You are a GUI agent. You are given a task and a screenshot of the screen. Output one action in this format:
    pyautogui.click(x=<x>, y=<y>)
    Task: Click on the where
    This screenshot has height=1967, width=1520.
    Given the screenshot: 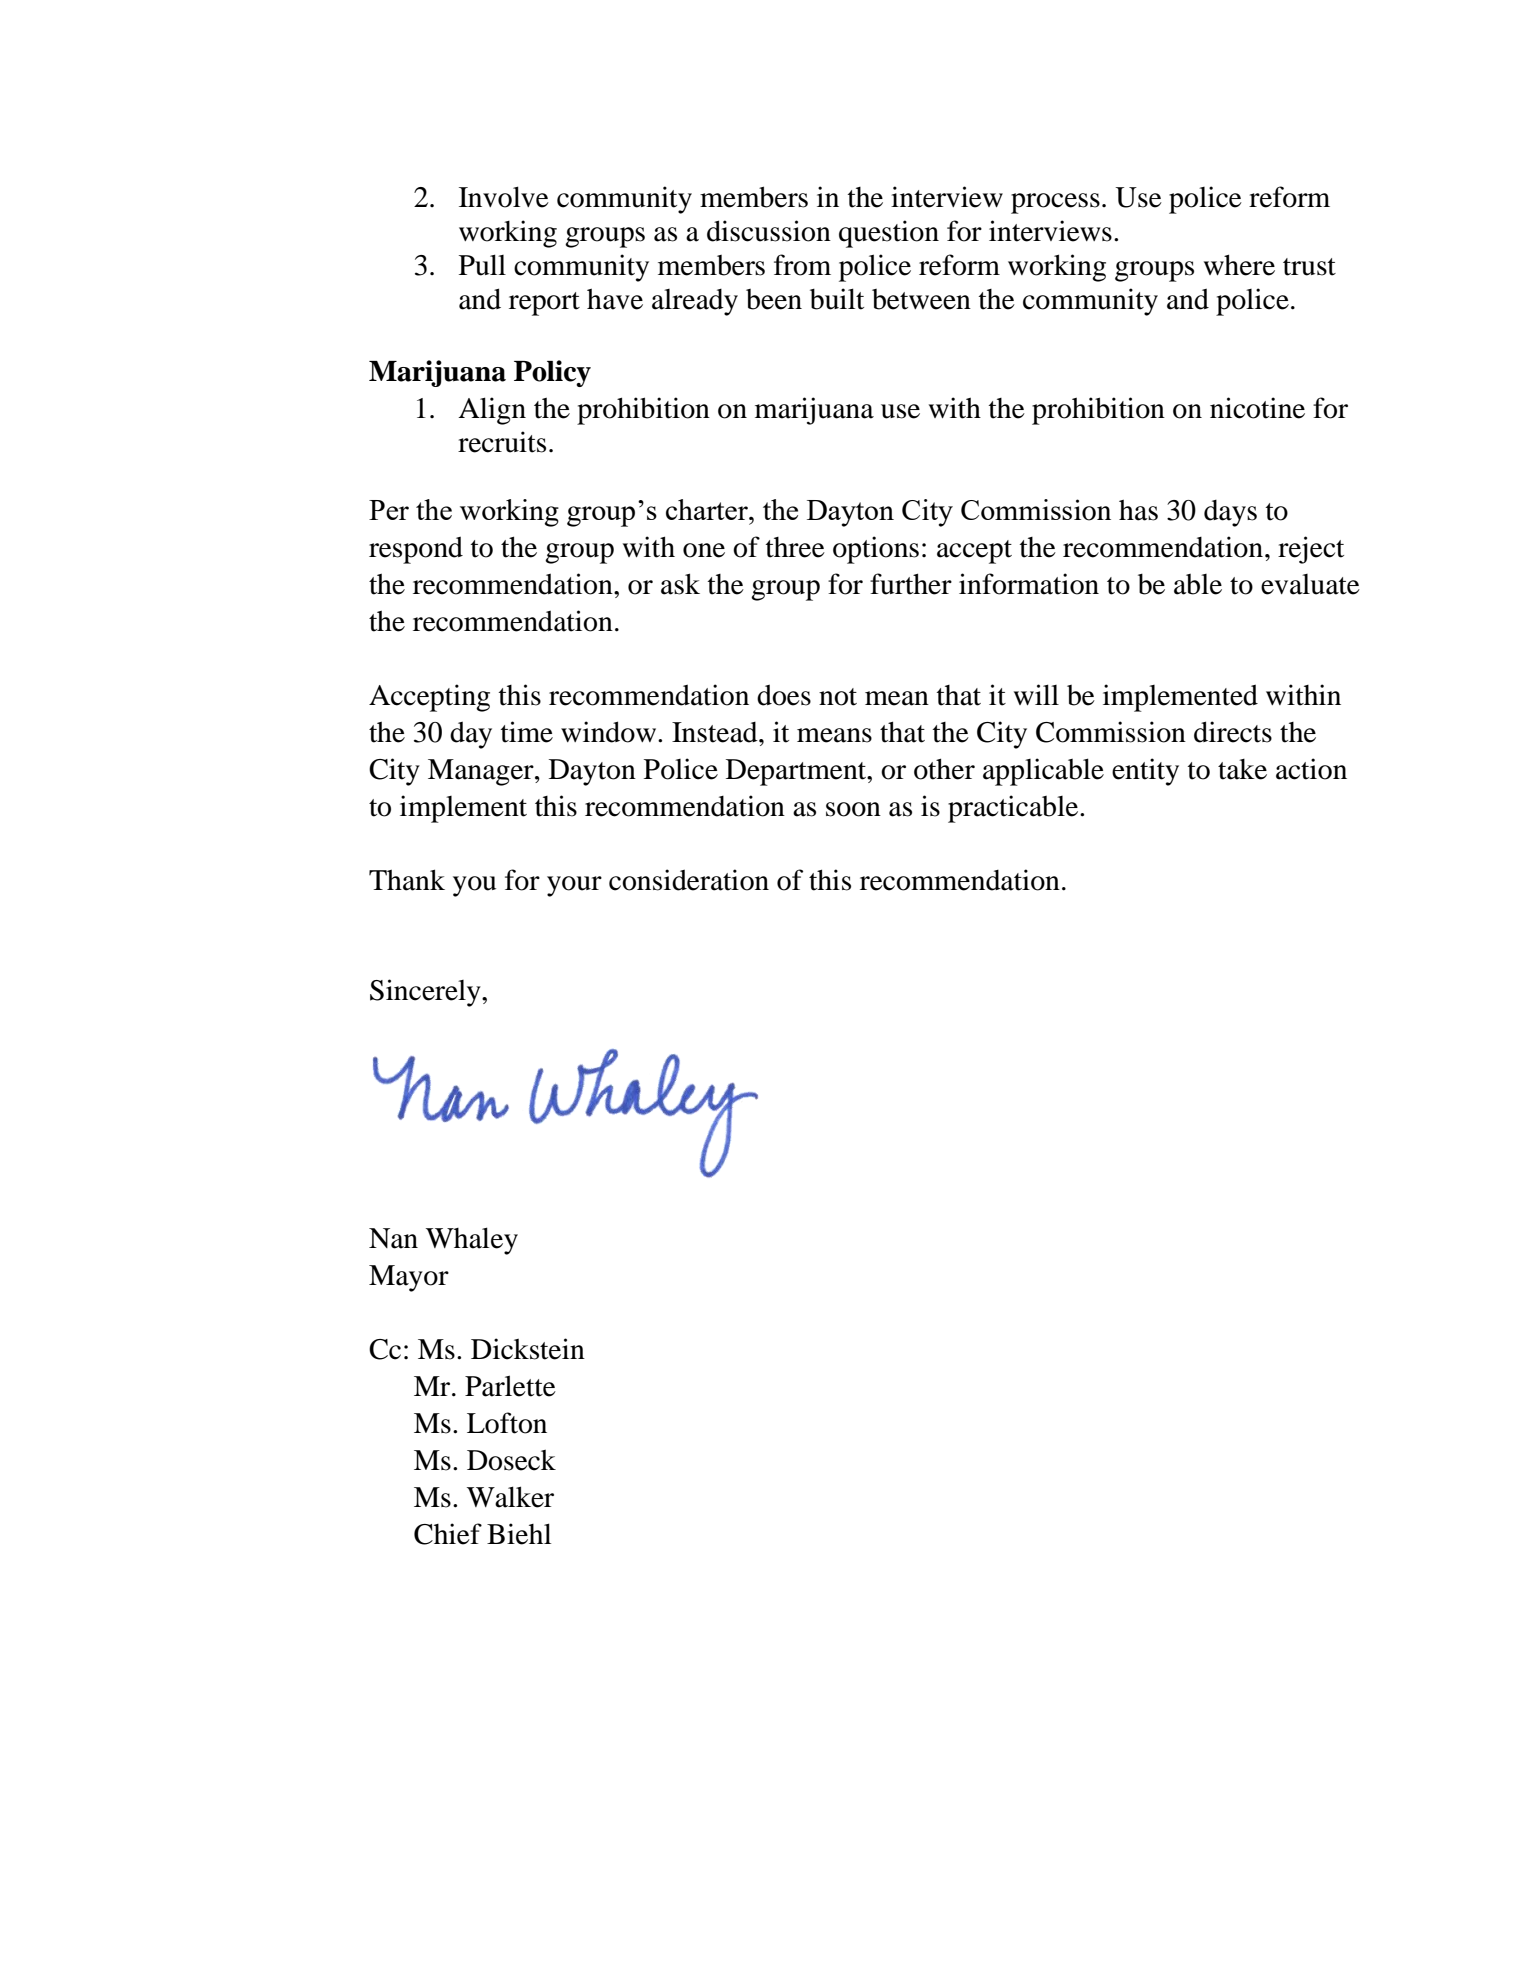 What is the action you would take?
    pyautogui.click(x=1239, y=265)
